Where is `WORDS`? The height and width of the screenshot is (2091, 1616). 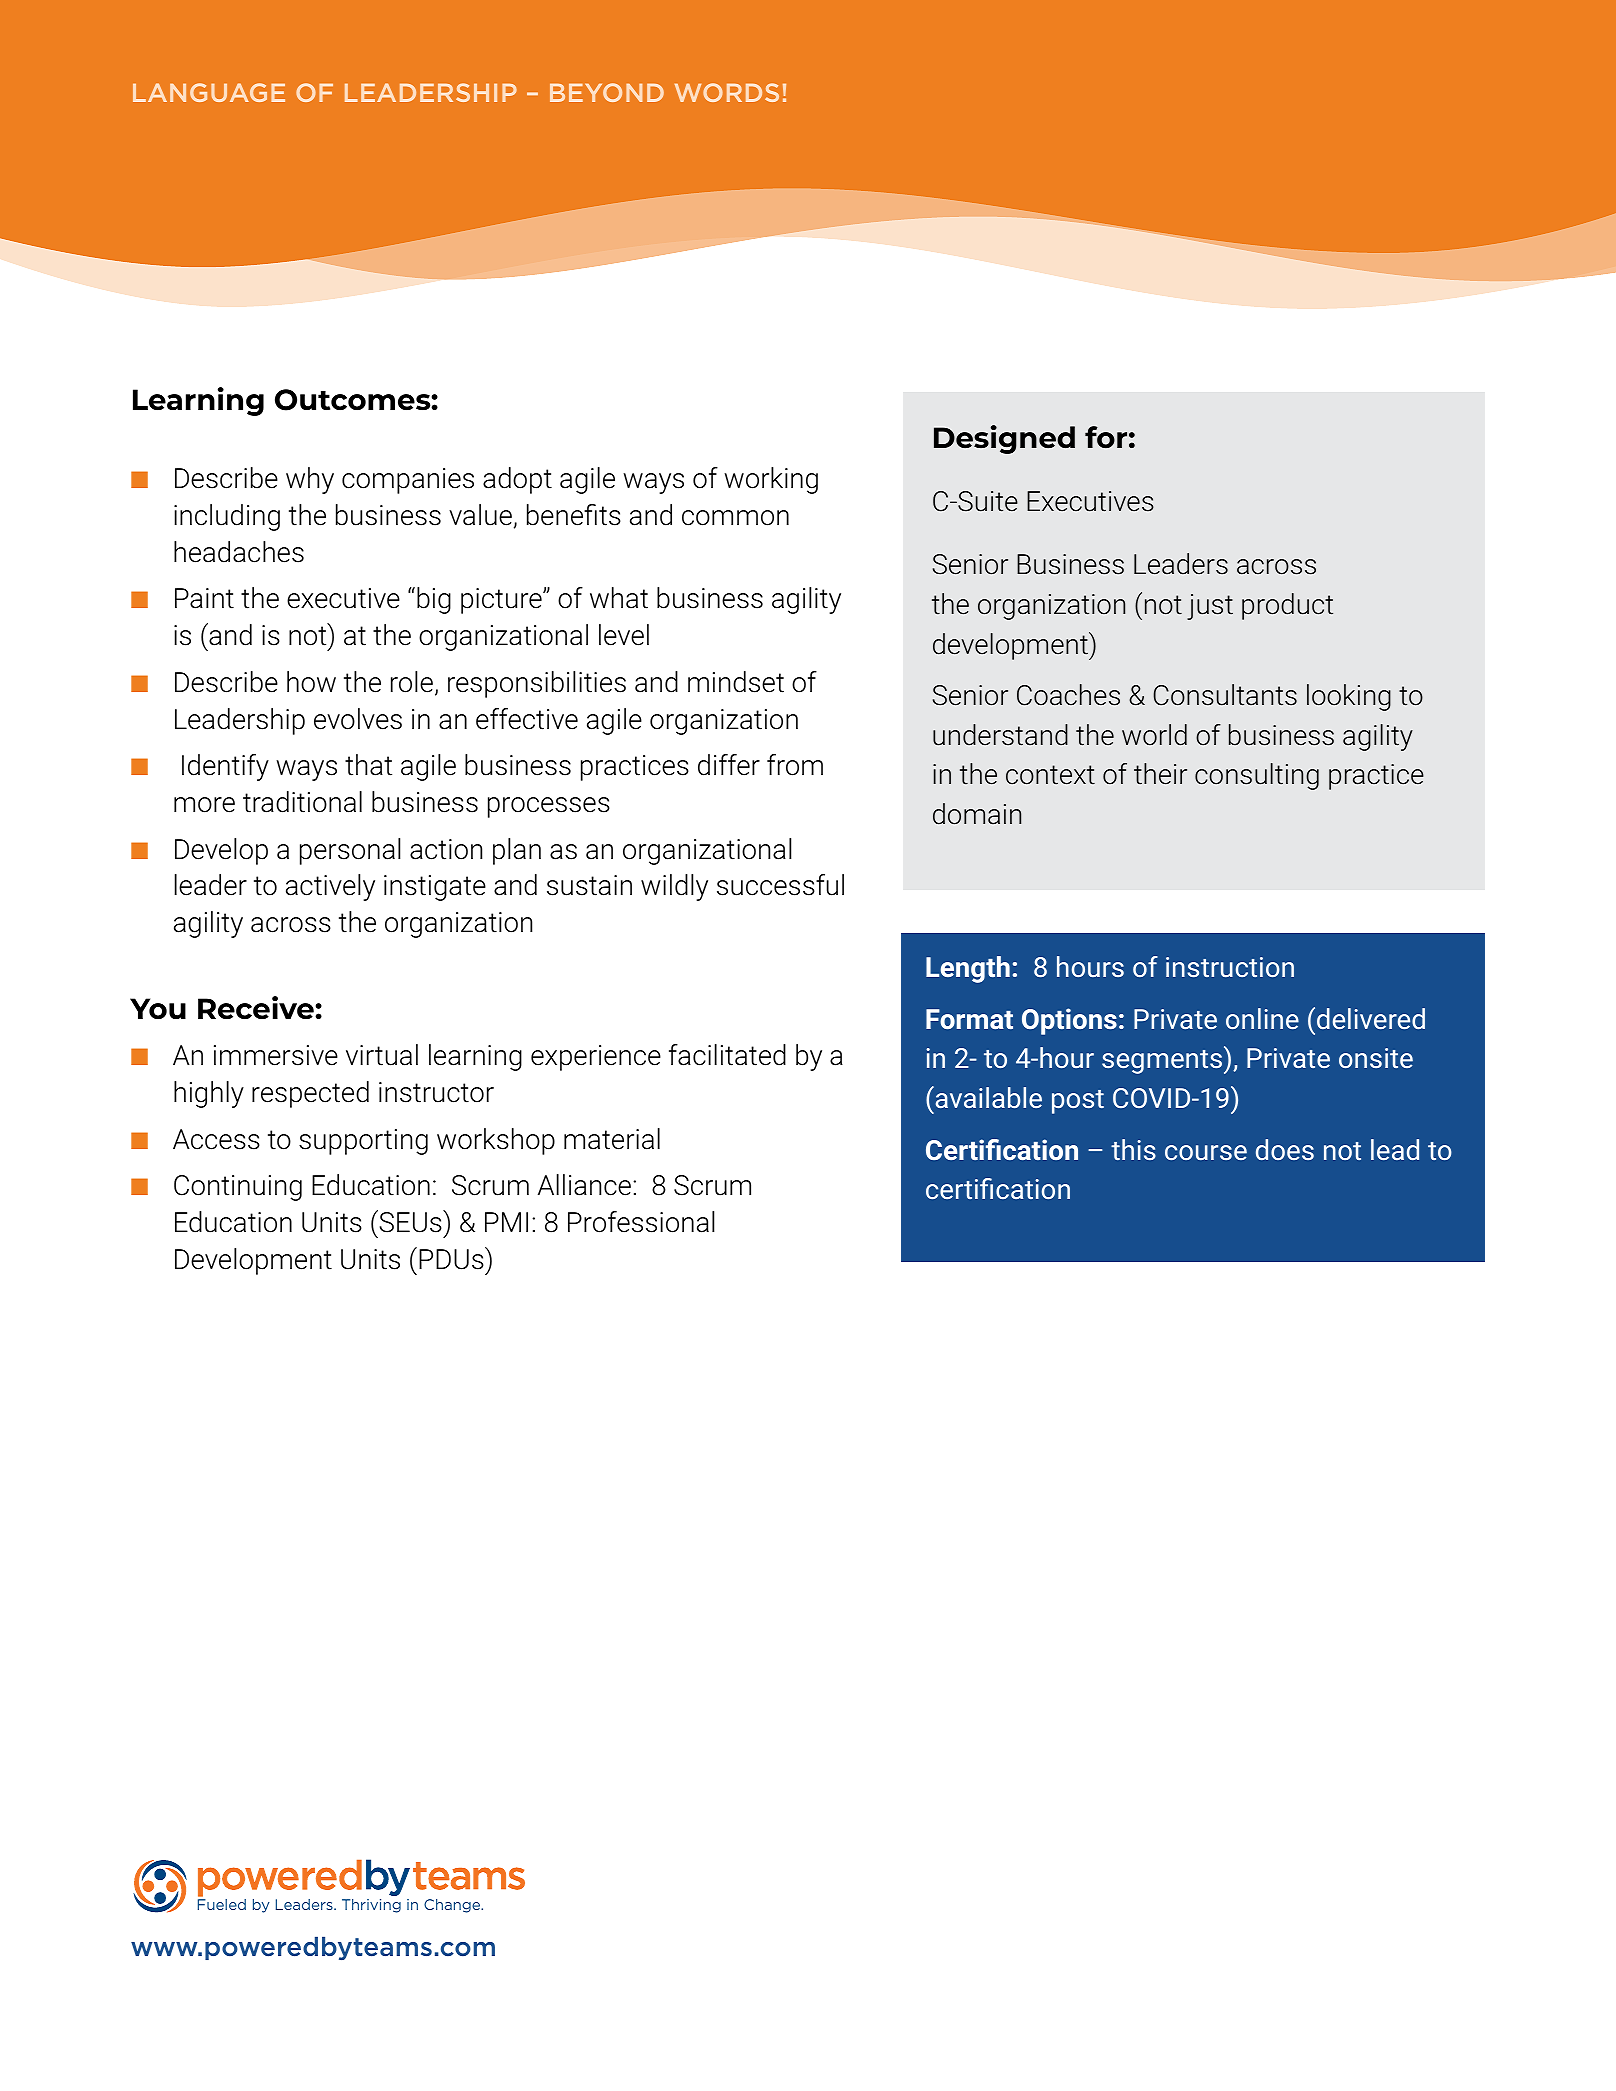 WORDS is located at coordinates (727, 92).
